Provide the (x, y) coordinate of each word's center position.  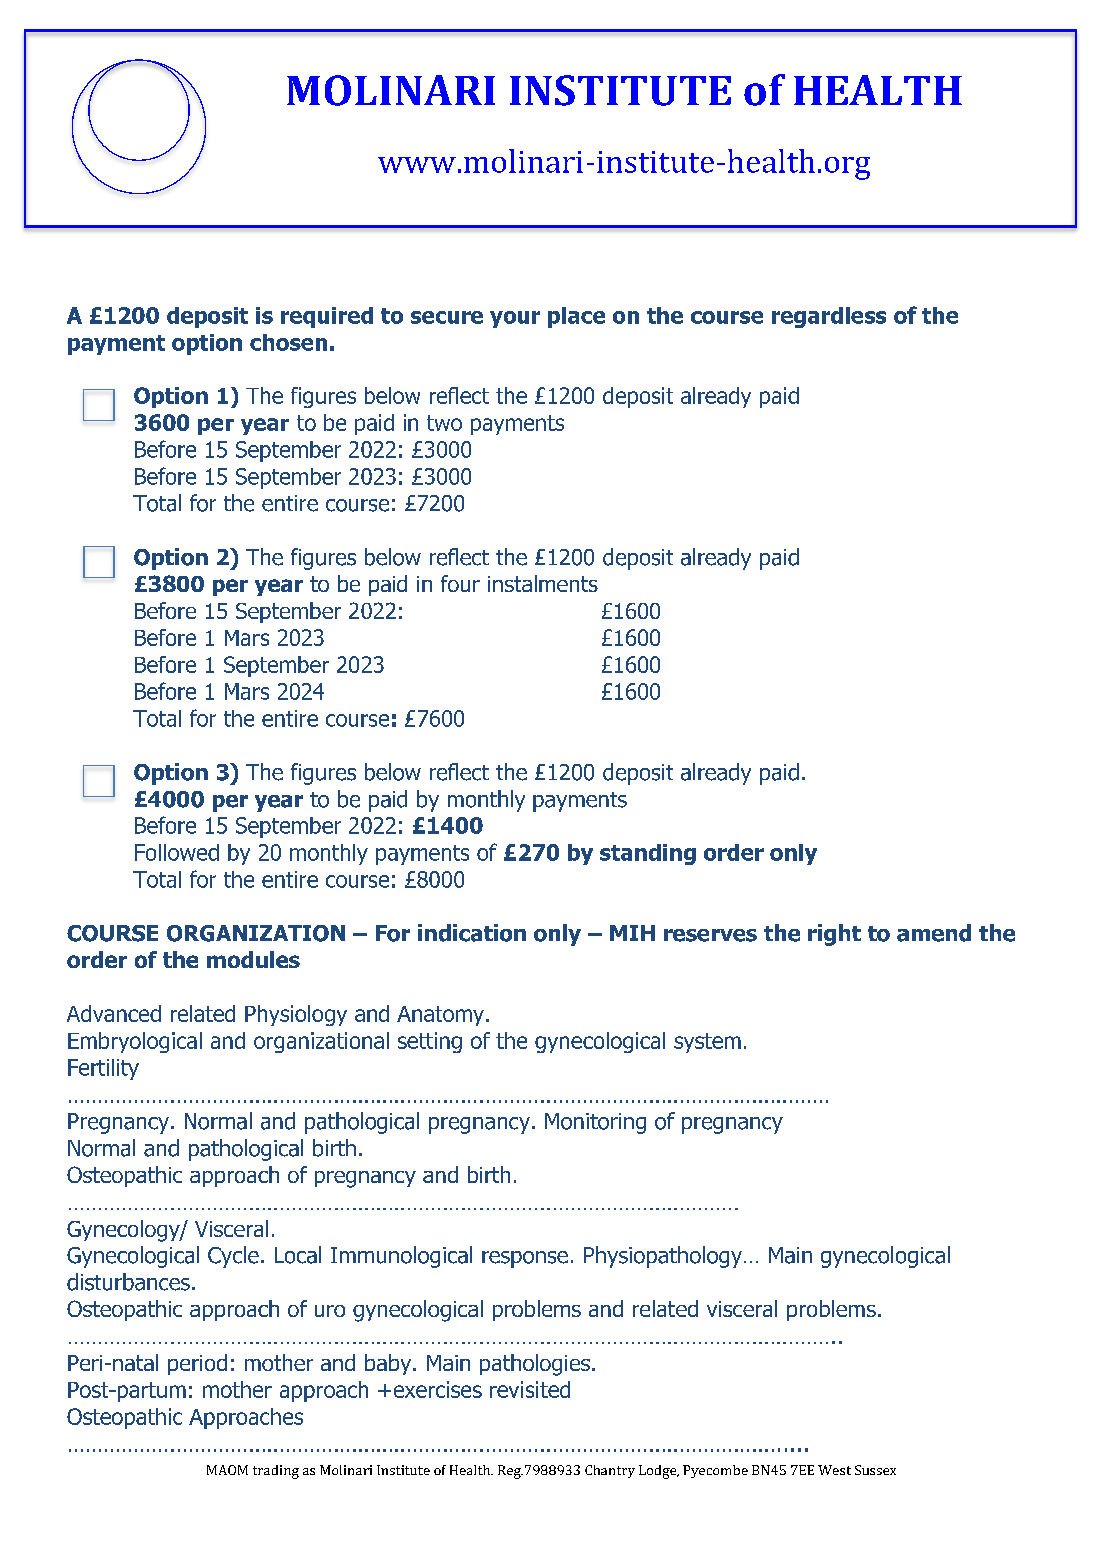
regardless (829, 317)
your (515, 319)
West (834, 1470)
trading (276, 1472)
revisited (530, 1389)
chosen (288, 342)
